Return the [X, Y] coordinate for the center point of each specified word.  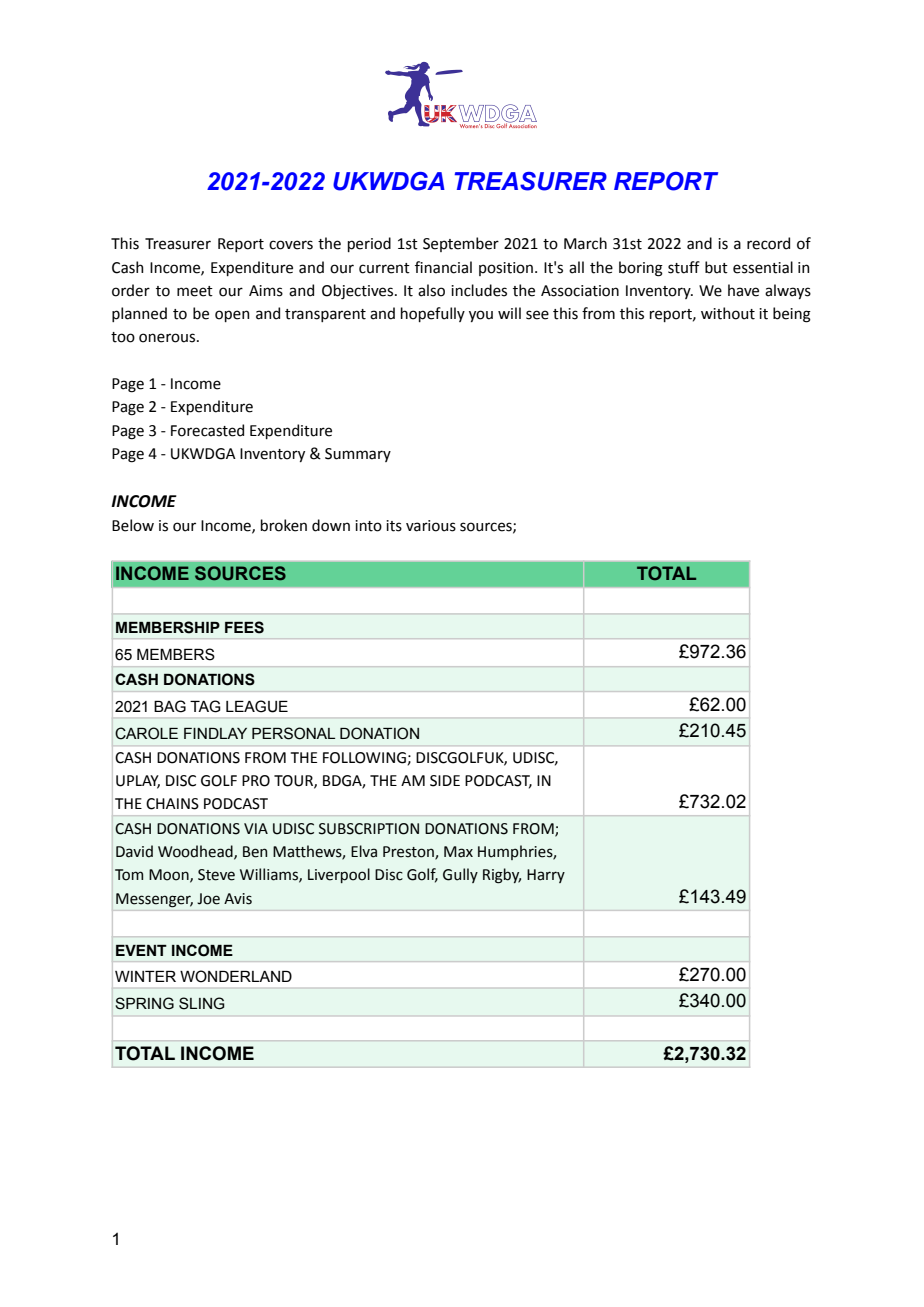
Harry [546, 876]
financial [443, 267]
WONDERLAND [236, 976]
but [716, 267]
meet [195, 291]
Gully [460, 875]
